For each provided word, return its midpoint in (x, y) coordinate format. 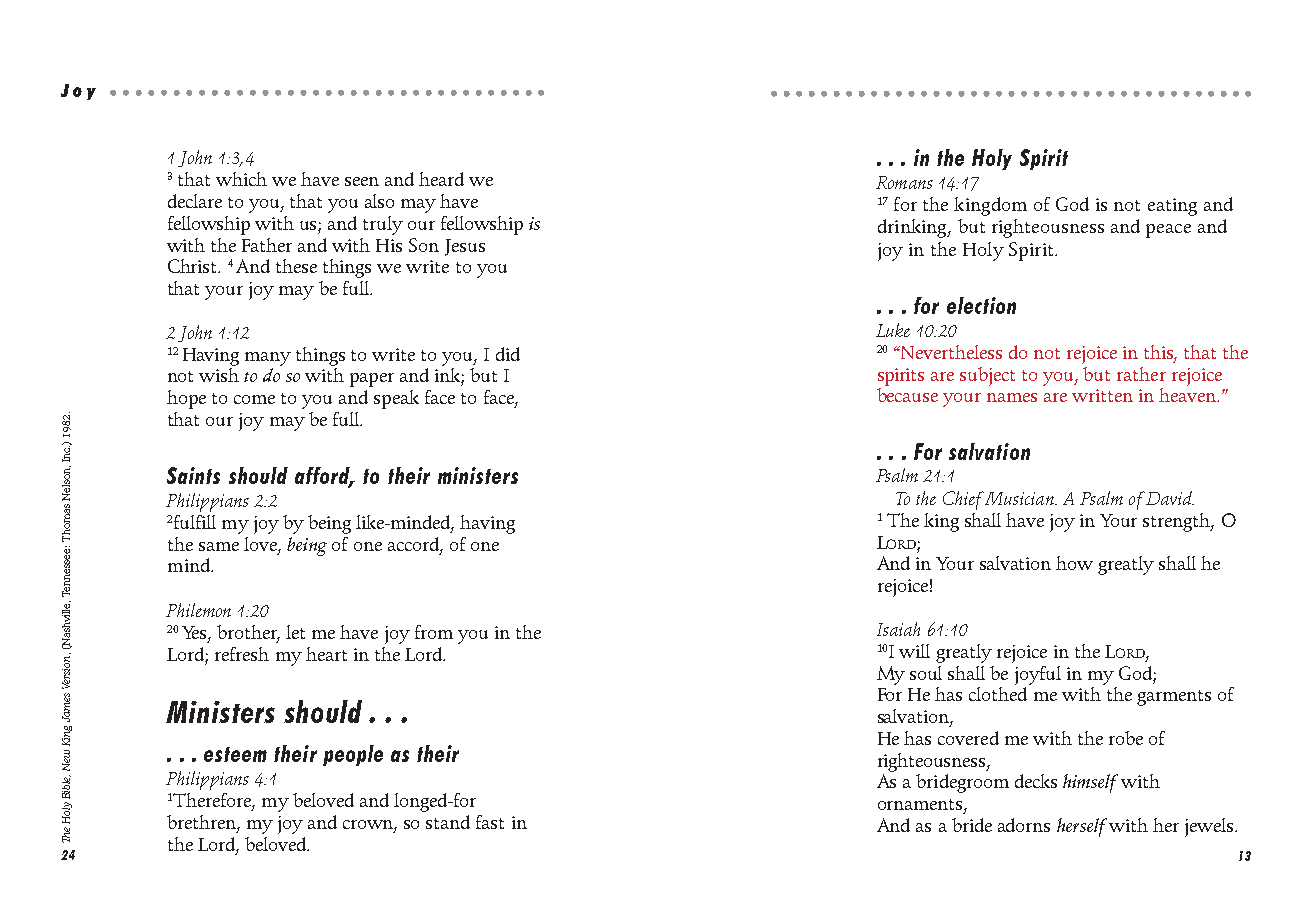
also (379, 201)
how (1074, 563)
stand (448, 822)
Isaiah (898, 629)
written (1102, 395)
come (254, 399)
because (907, 395)
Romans (904, 182)
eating (1172, 207)
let (295, 632)
